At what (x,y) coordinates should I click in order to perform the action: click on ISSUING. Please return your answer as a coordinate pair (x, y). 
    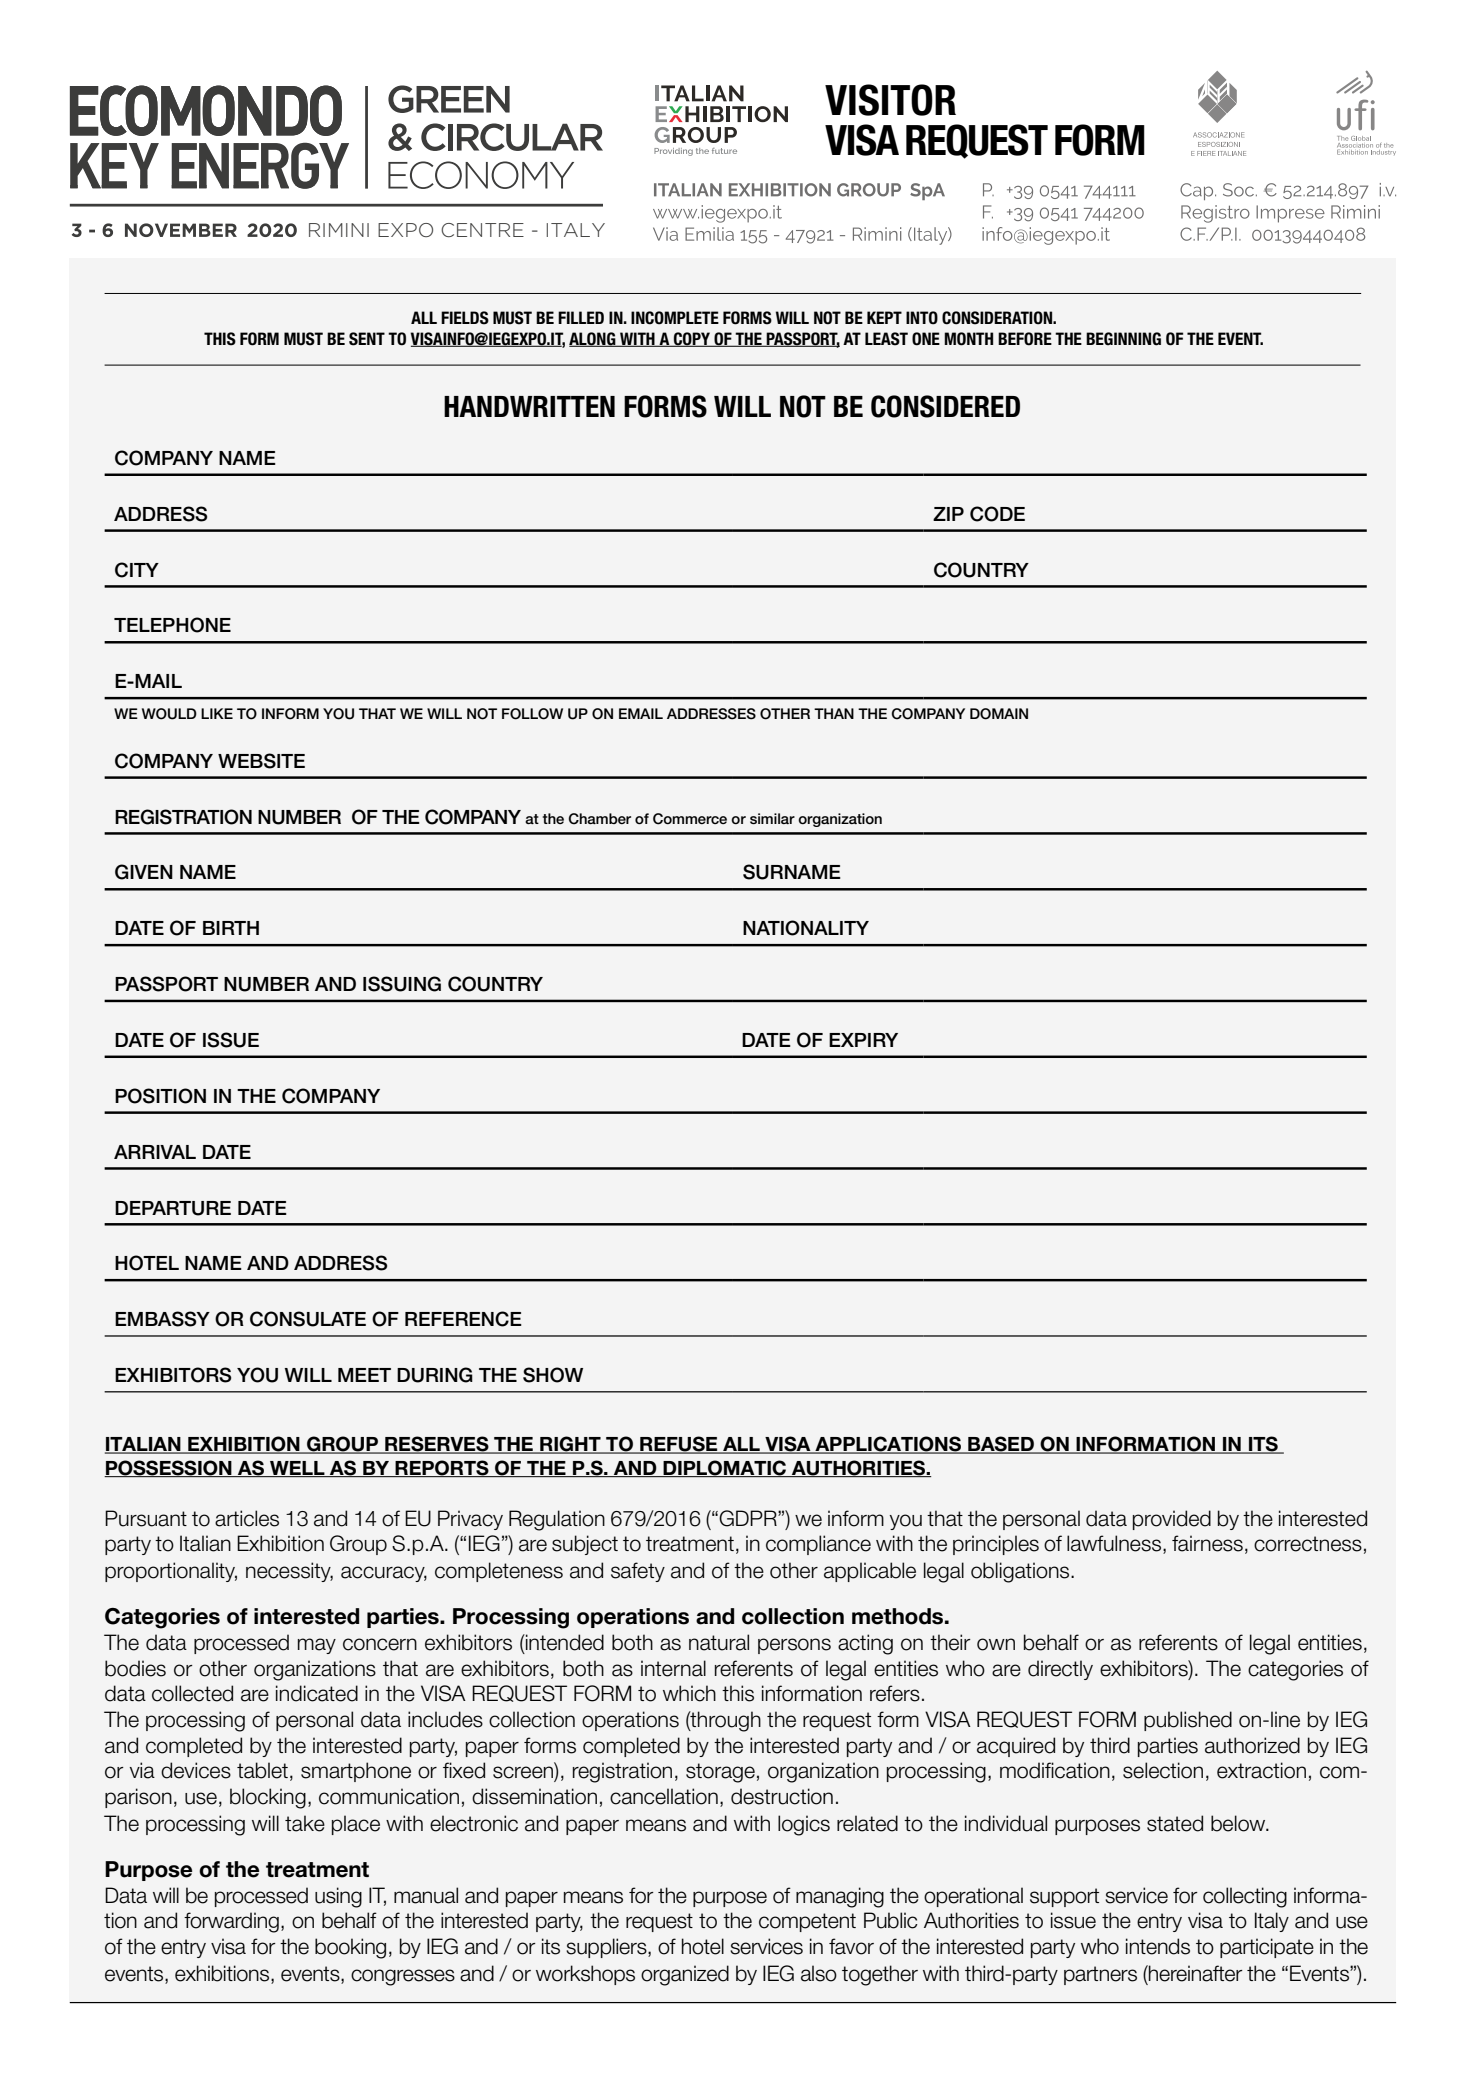
    Looking at the image, I should click on (402, 984).
